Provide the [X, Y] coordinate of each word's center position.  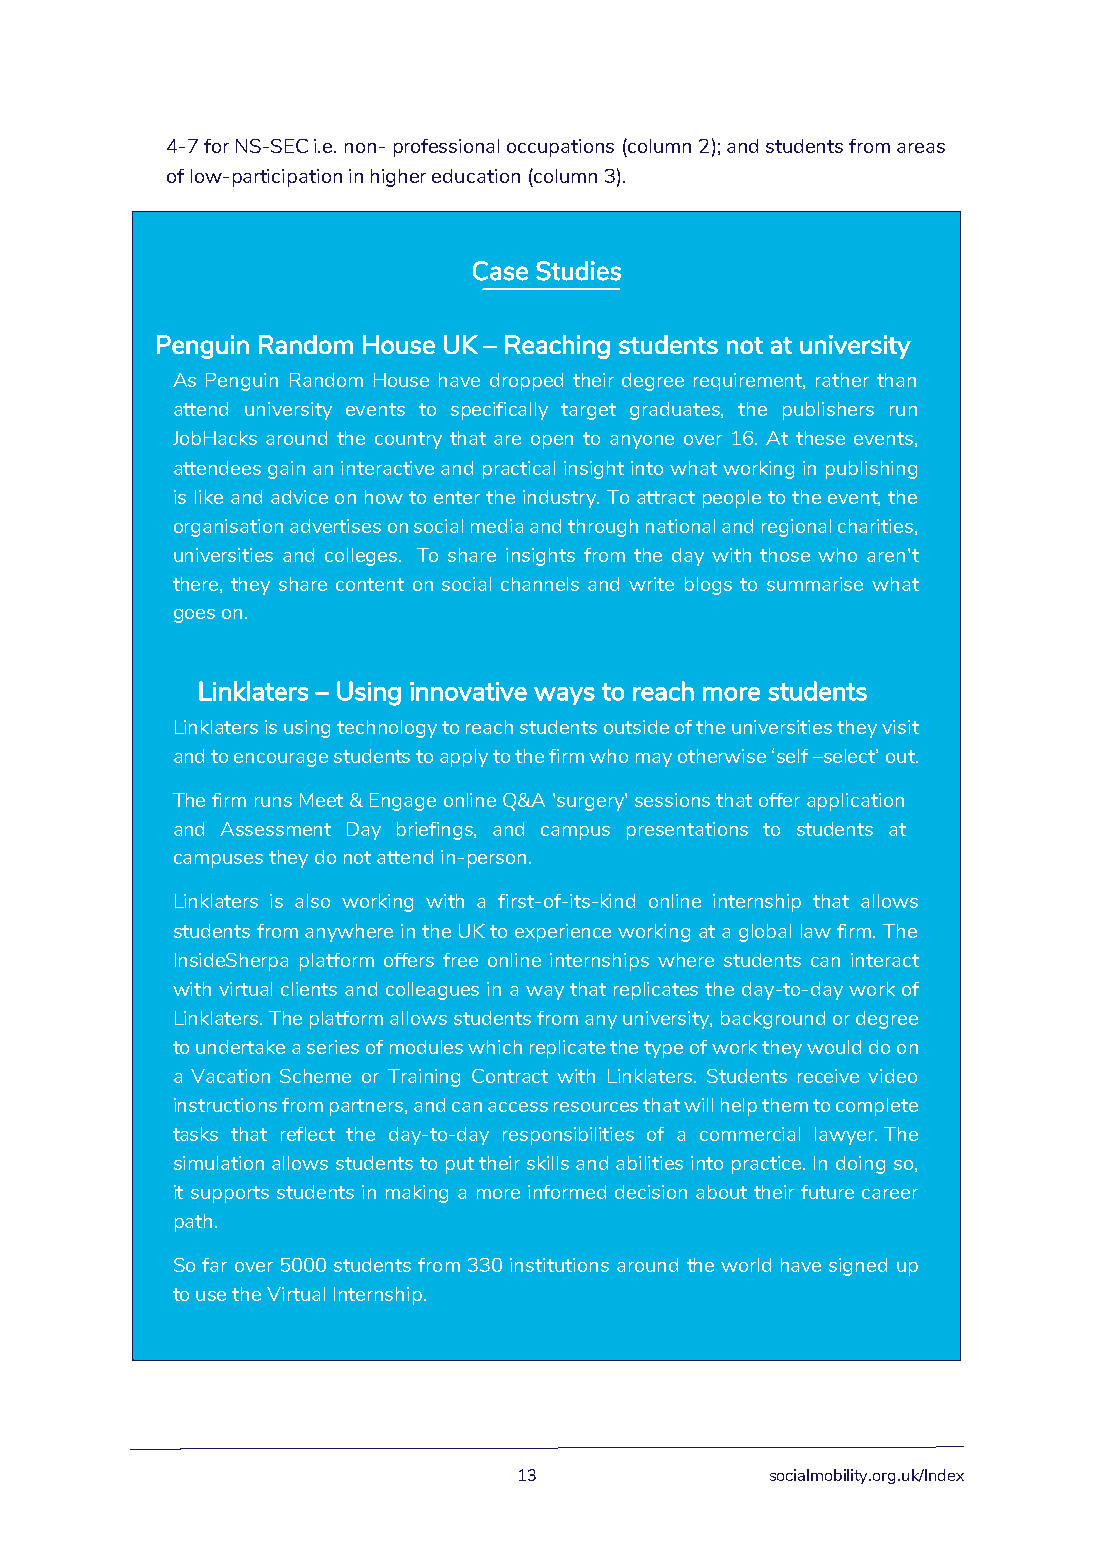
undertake [240, 1047]
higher [398, 178]
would [834, 1047]
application [855, 802]
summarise [815, 584]
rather [842, 380]
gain [286, 470]
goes [194, 616]
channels [540, 584]
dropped [526, 382]
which [495, 1047]
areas [921, 148]
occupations [560, 148]
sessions [672, 800]
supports [230, 1194]
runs [273, 802]
